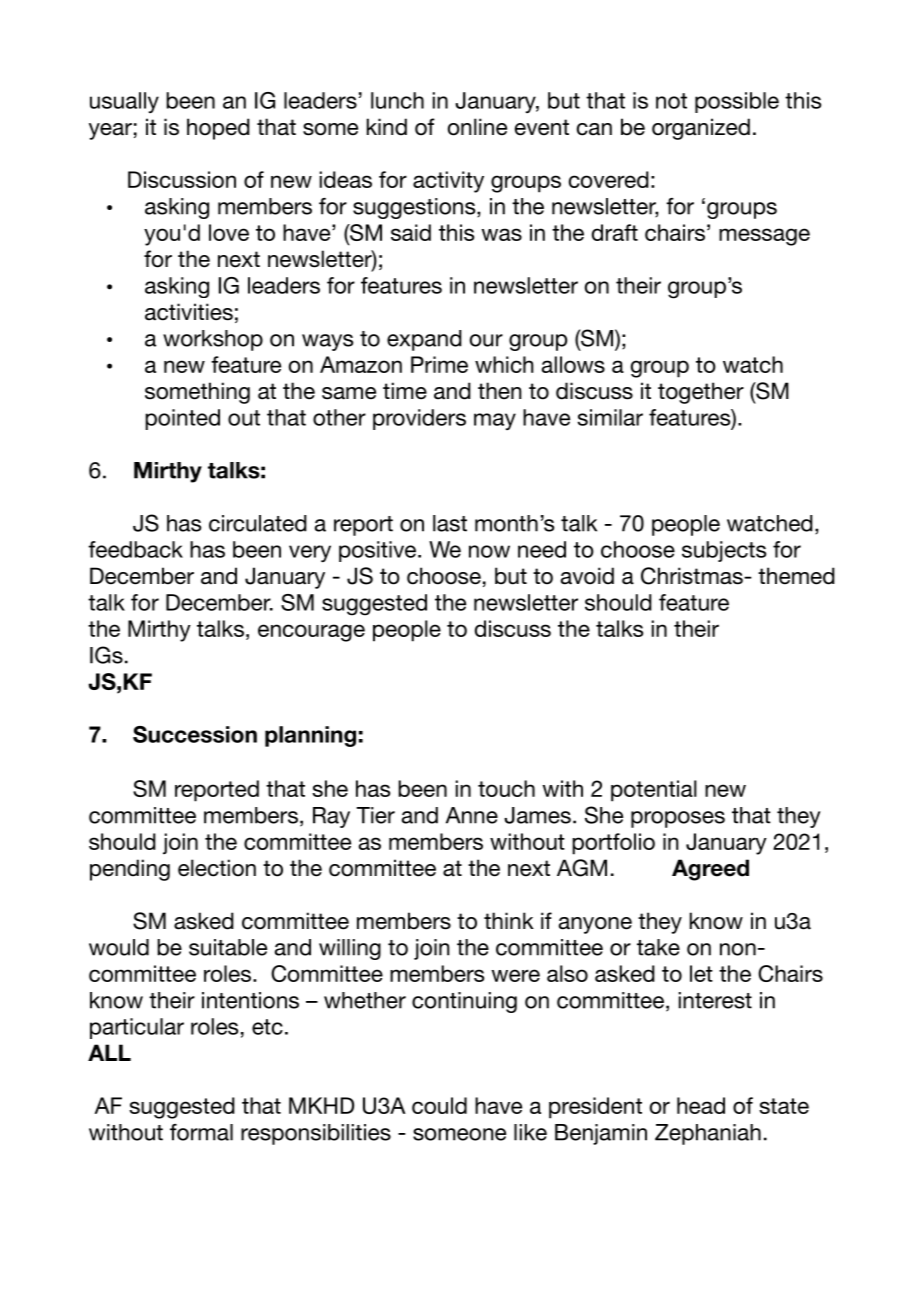  What do you see at coordinates (135, 549) in the page?
I see `feedback` at bounding box center [135, 549].
